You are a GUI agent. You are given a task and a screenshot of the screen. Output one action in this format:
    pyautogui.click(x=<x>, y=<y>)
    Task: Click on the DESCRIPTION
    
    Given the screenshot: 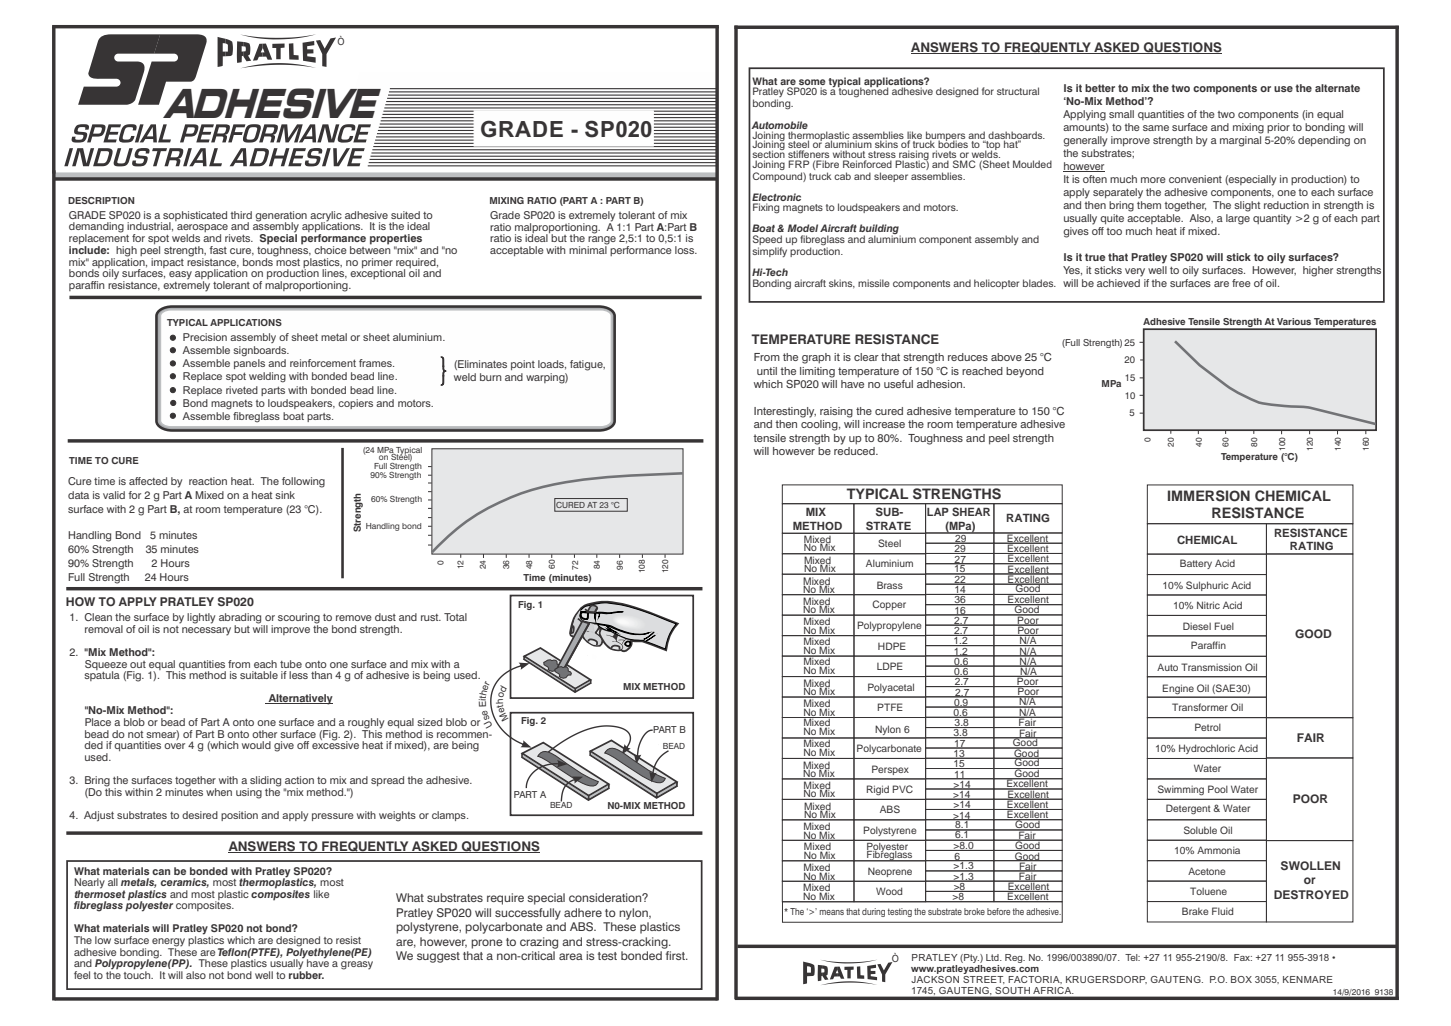 What is the action you would take?
    pyautogui.click(x=101, y=200)
